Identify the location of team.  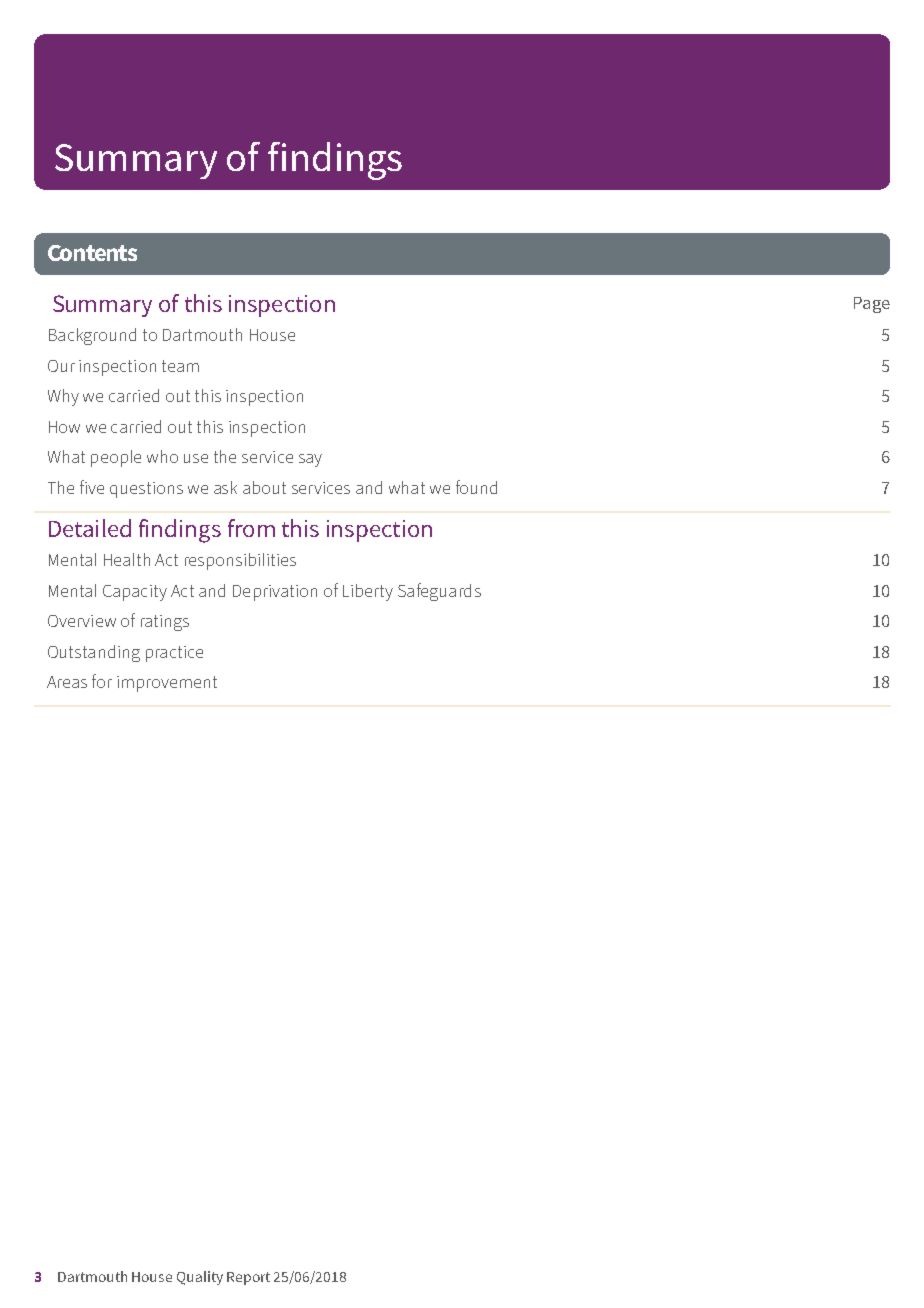
(180, 366).
